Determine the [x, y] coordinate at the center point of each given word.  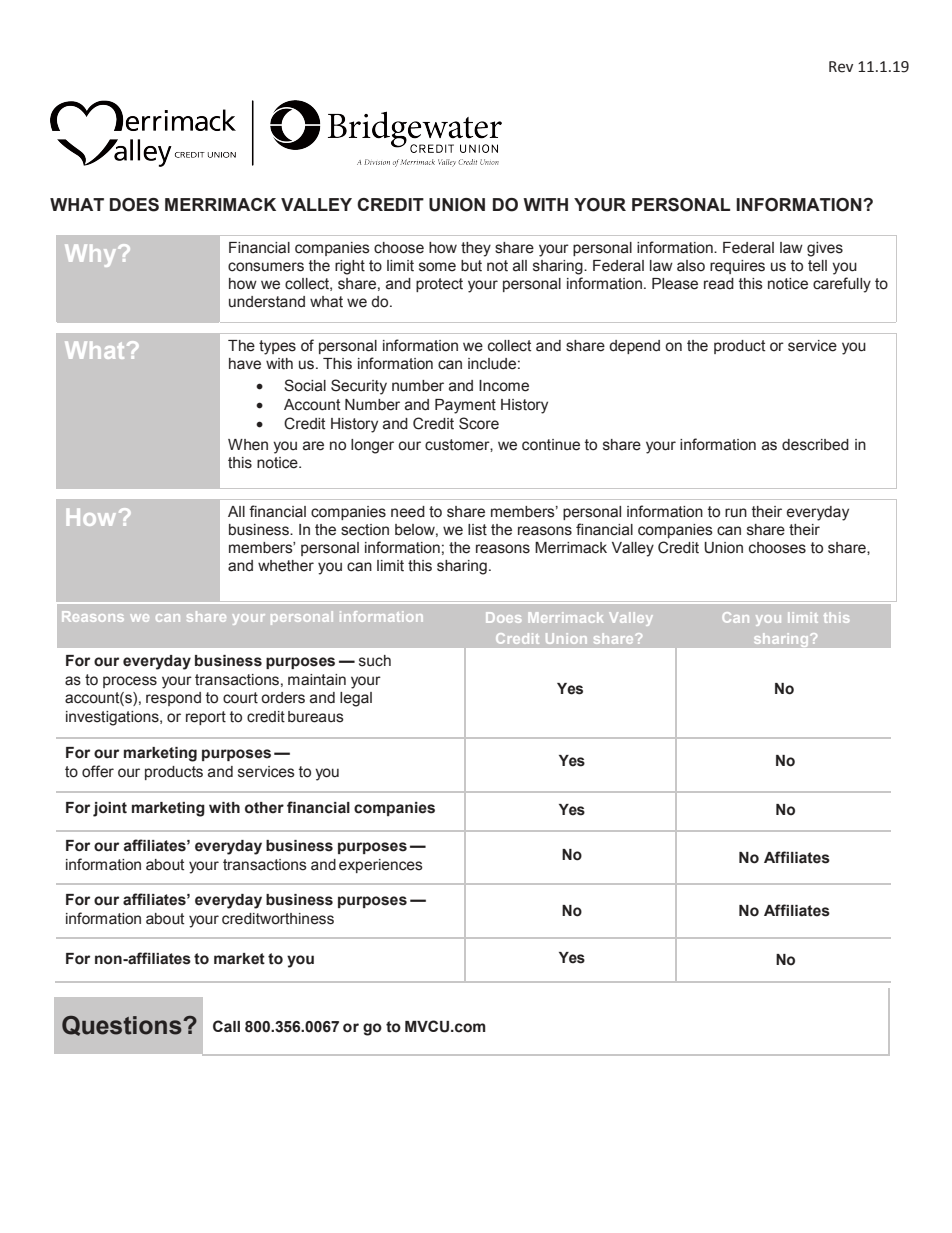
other [264, 808]
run [736, 513]
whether [286, 566]
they [476, 249]
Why [92, 256]
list [477, 530]
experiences [381, 866]
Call [226, 1026]
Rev [841, 67]
